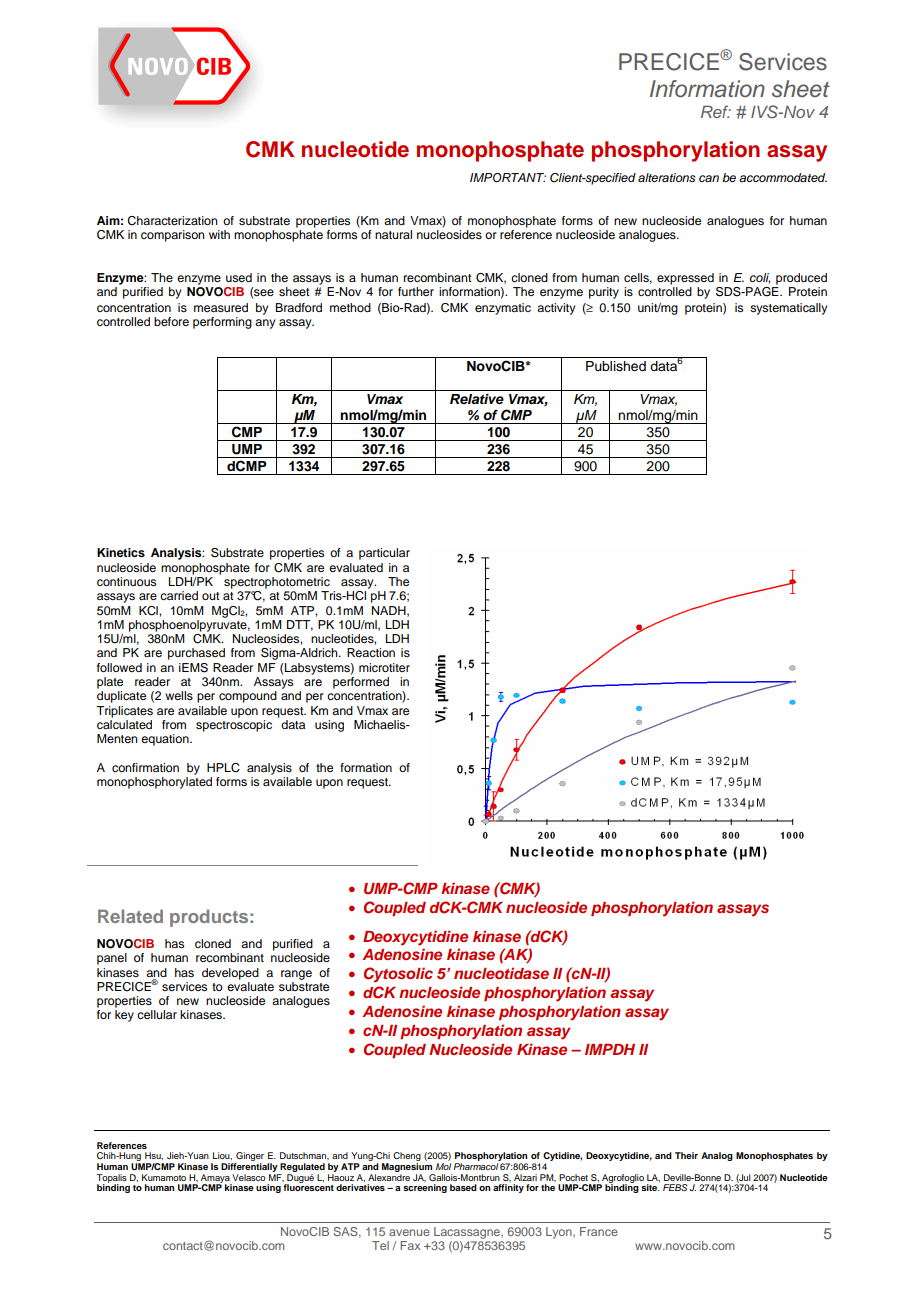  What do you see at coordinates (508, 178) in the image?
I see `IMPORTANT` at bounding box center [508, 178].
